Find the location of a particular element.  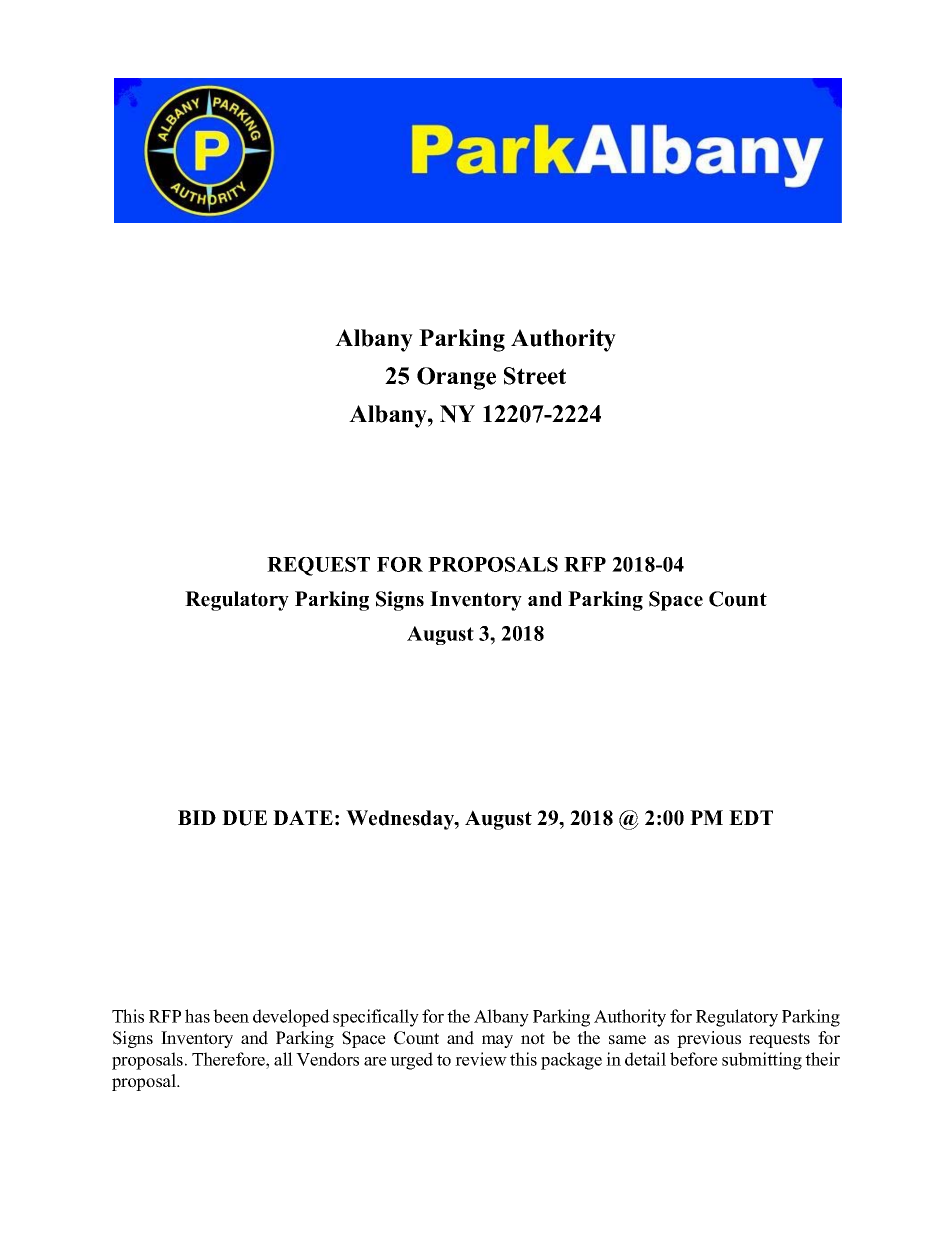

developed is located at coordinates (291, 1018).
